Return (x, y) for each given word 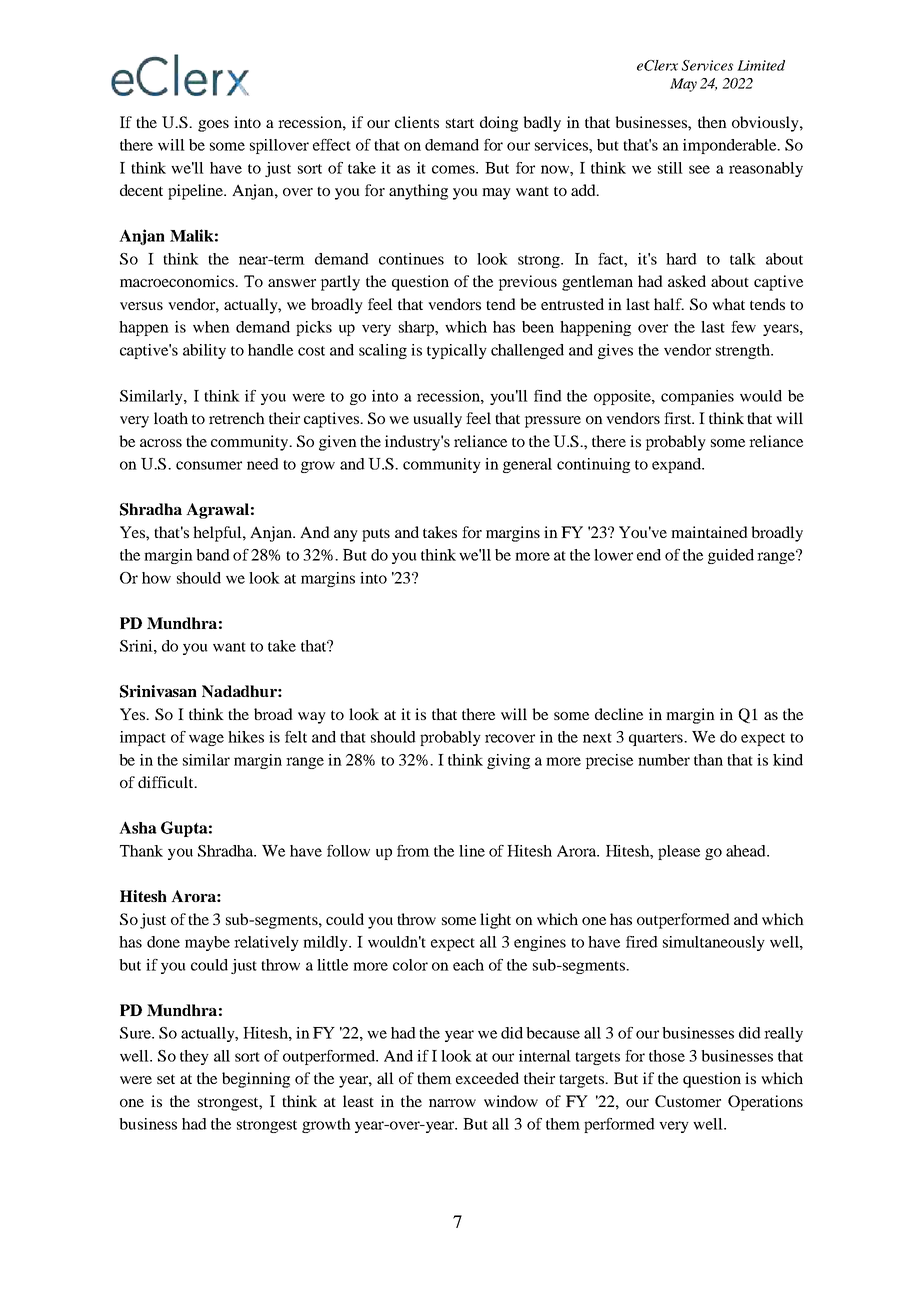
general (527, 465)
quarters (657, 739)
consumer (209, 465)
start (460, 123)
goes (213, 126)
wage (206, 740)
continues (411, 259)
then (712, 122)
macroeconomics (178, 281)
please (679, 852)
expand (678, 465)
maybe (207, 943)
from (413, 851)
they (194, 1057)
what (728, 304)
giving (508, 761)
